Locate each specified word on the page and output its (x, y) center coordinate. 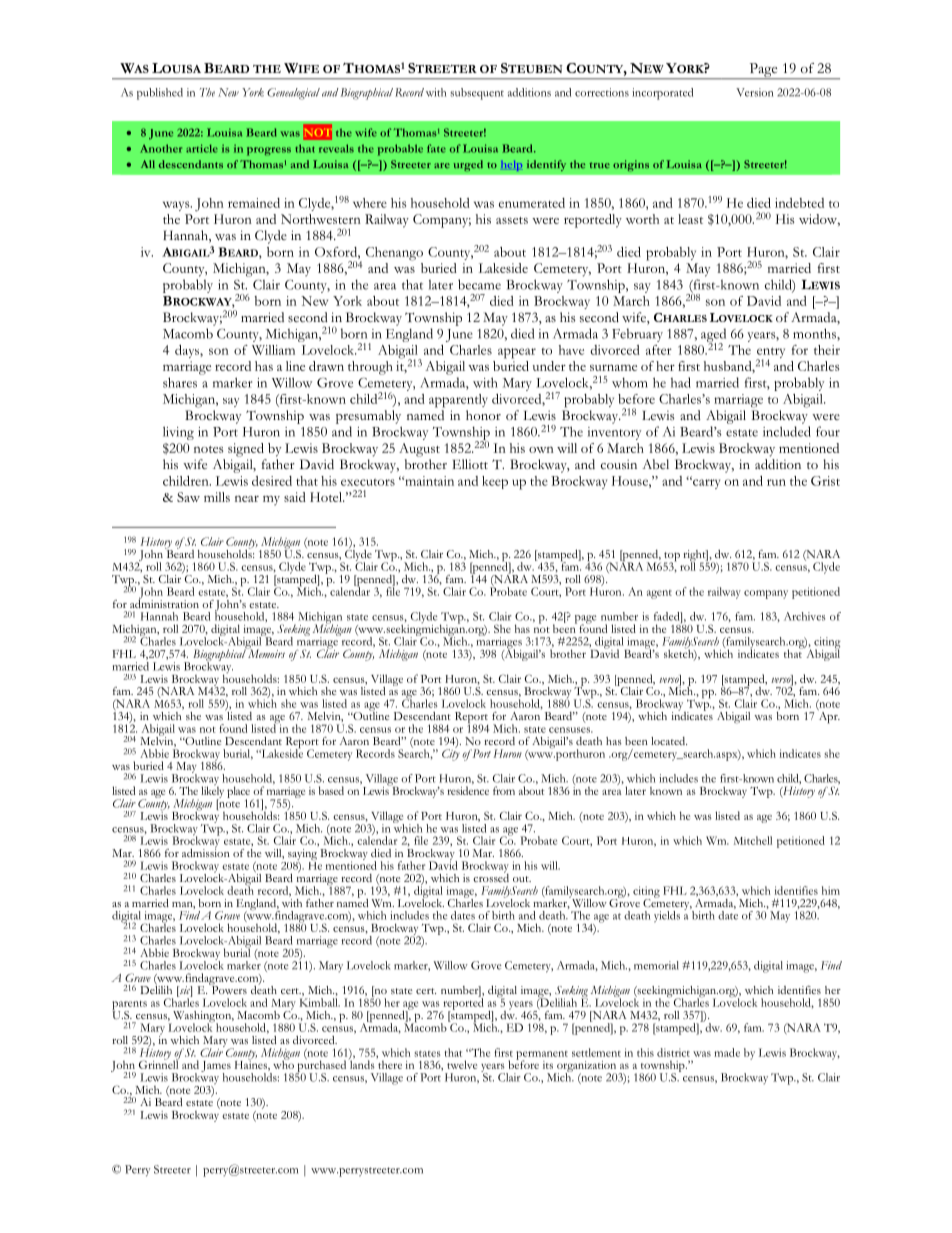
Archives (804, 616)
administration (164, 602)
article (202, 148)
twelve (462, 1064)
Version (754, 92)
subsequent (477, 94)
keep (495, 482)
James (216, 1067)
